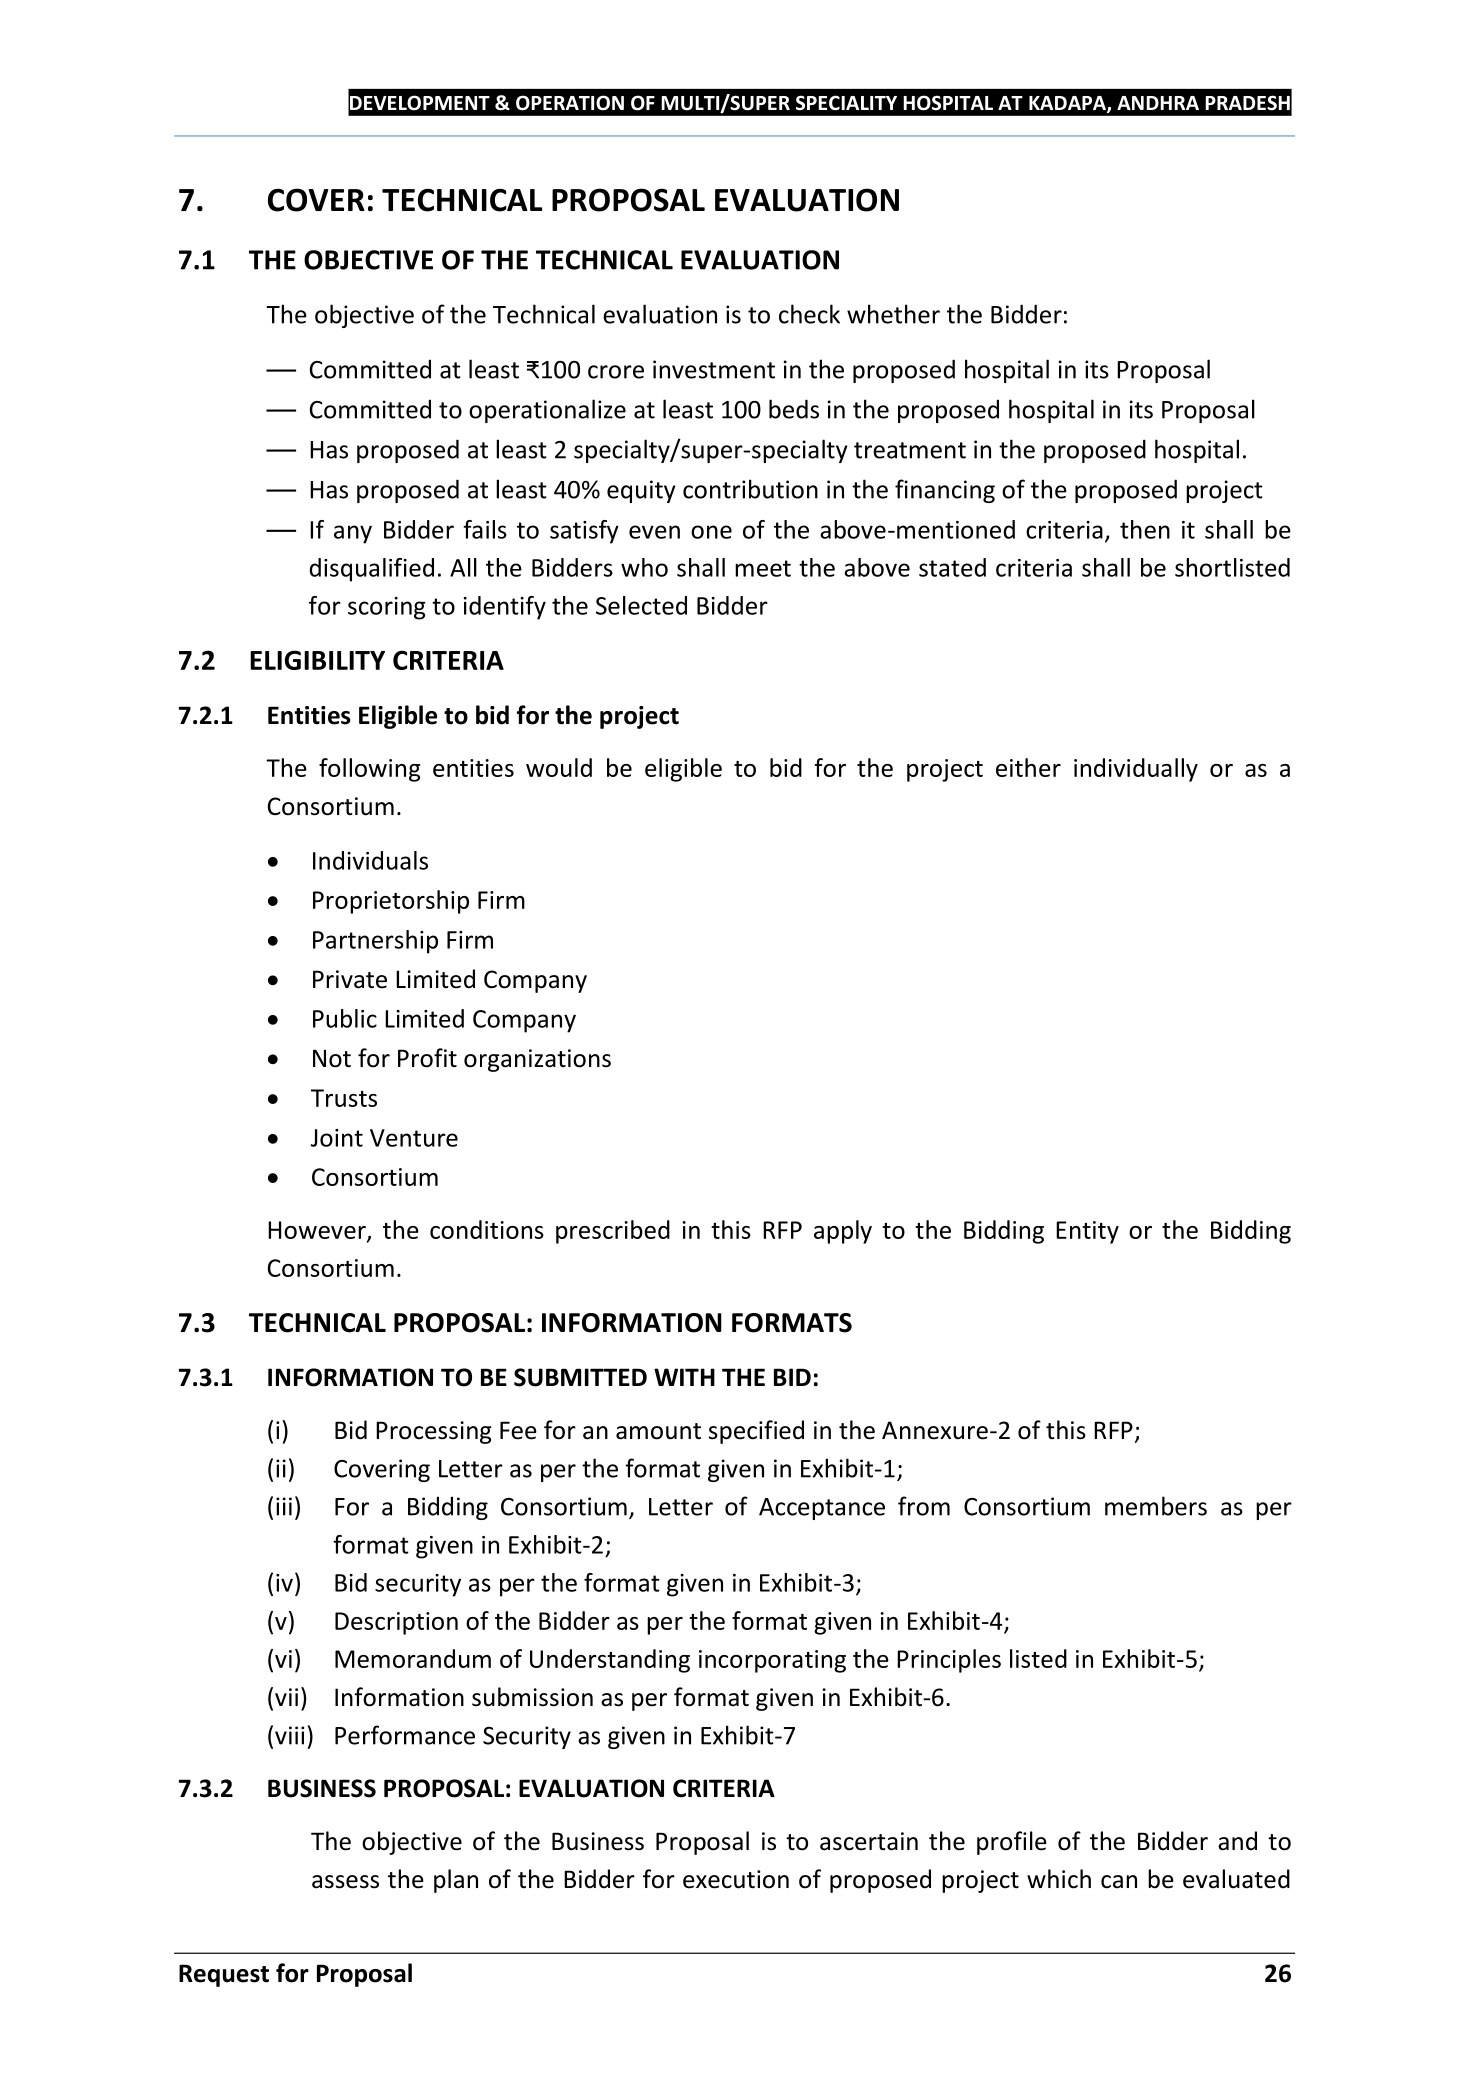 This screenshot has height=2078, width=1469. What do you see at coordinates (1087, 1232) in the screenshot?
I see `Entity` at bounding box center [1087, 1232].
